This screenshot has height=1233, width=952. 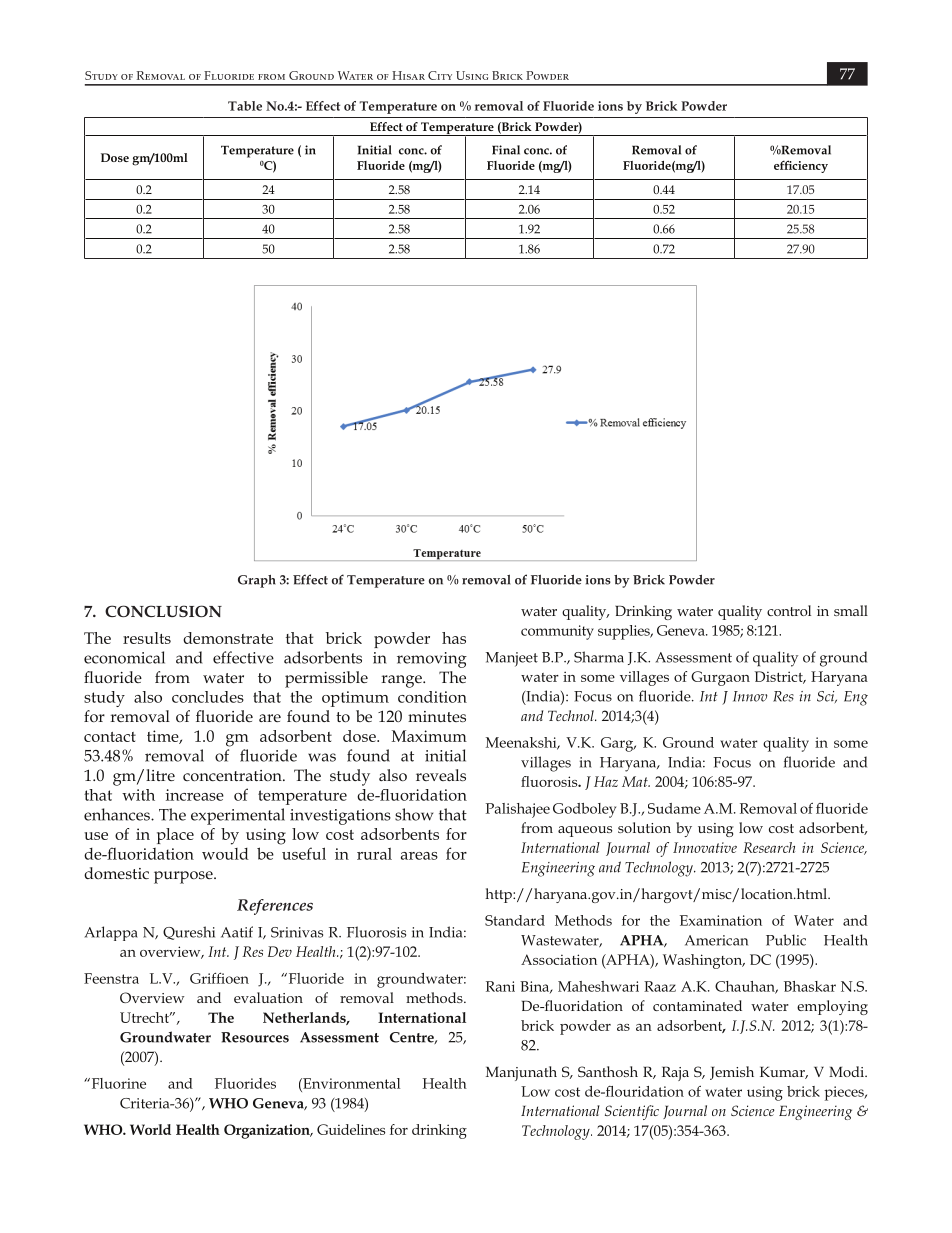 What do you see at coordinates (789, 610) in the screenshot?
I see `control` at bounding box center [789, 610].
